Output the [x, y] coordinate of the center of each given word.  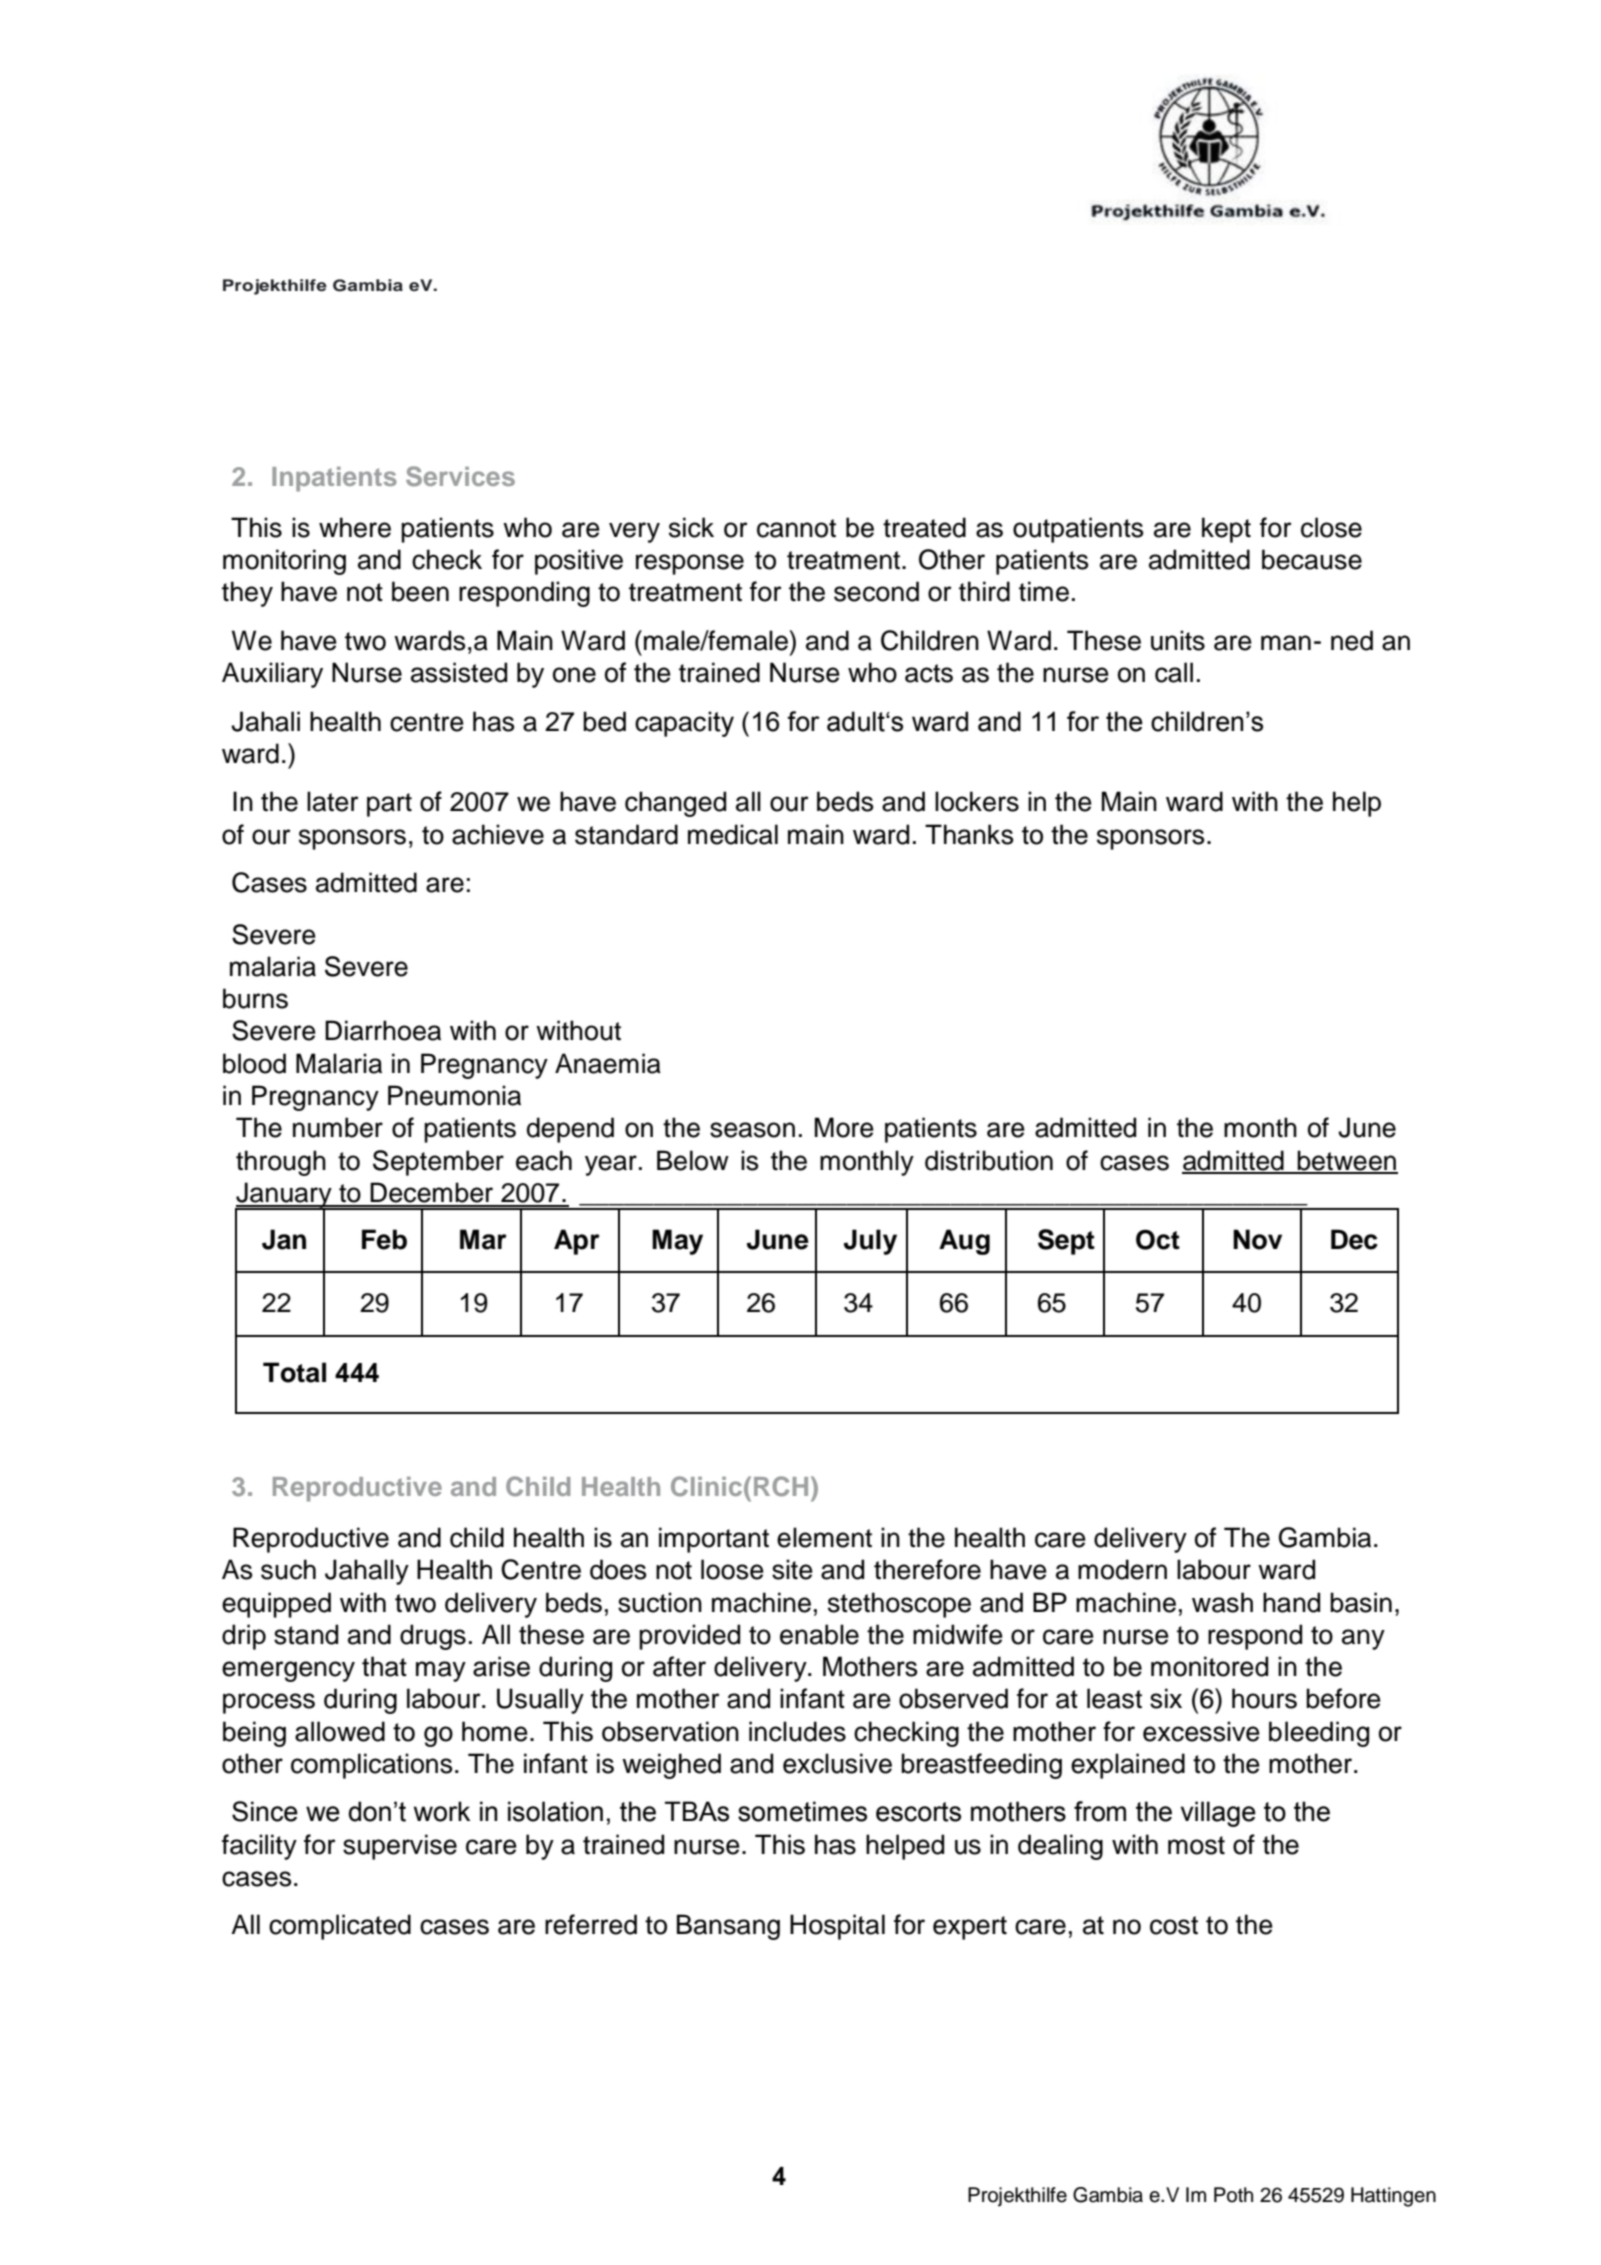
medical [733, 834]
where [355, 527]
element [824, 1537]
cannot [796, 528]
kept [1226, 530]
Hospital [837, 1927]
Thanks [969, 834]
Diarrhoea [383, 1030]
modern [1122, 1569]
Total [294, 1372]
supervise [400, 1847]
